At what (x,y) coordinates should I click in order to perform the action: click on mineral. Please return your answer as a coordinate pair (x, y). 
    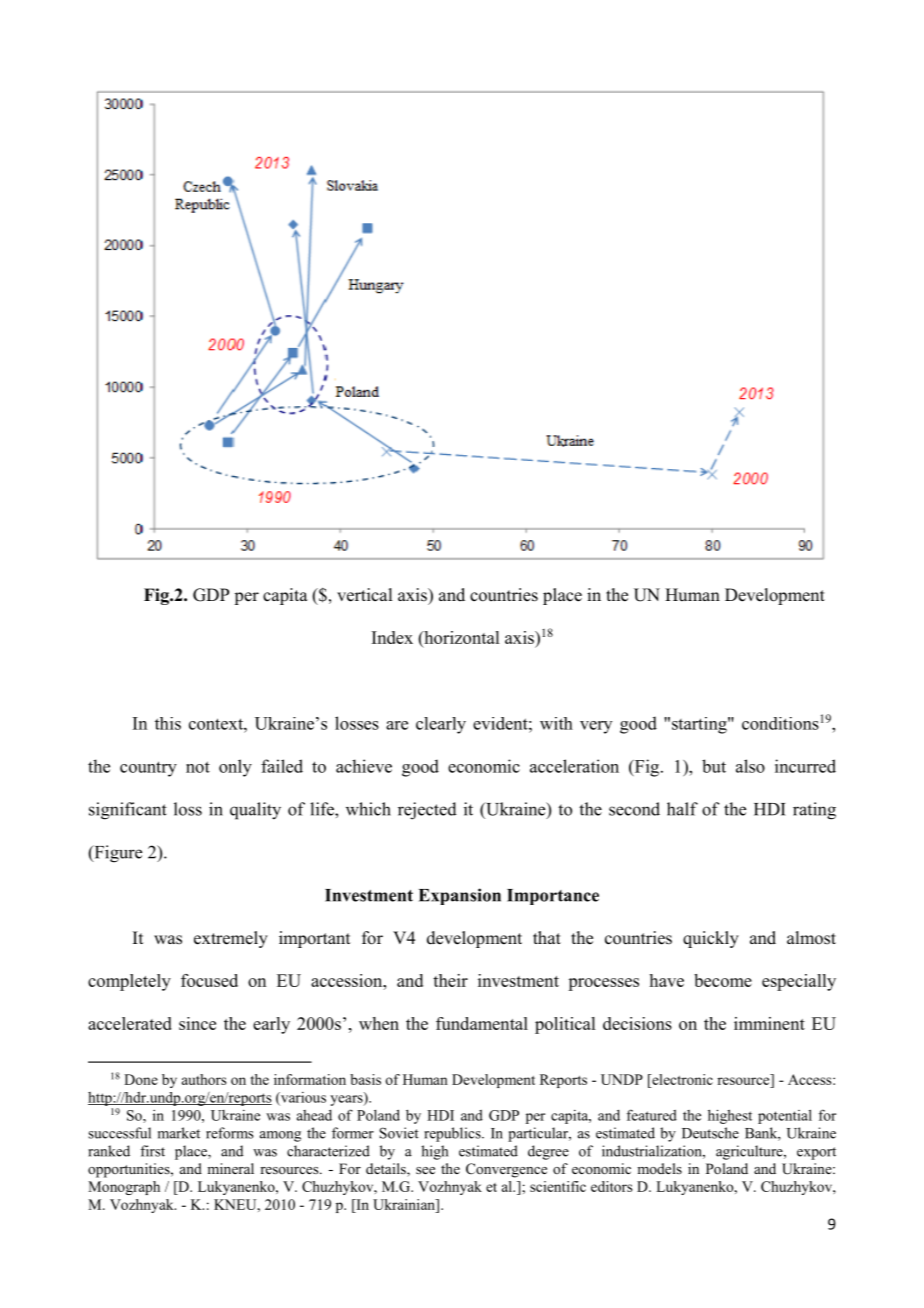
    Looking at the image, I should click on (230, 1168).
